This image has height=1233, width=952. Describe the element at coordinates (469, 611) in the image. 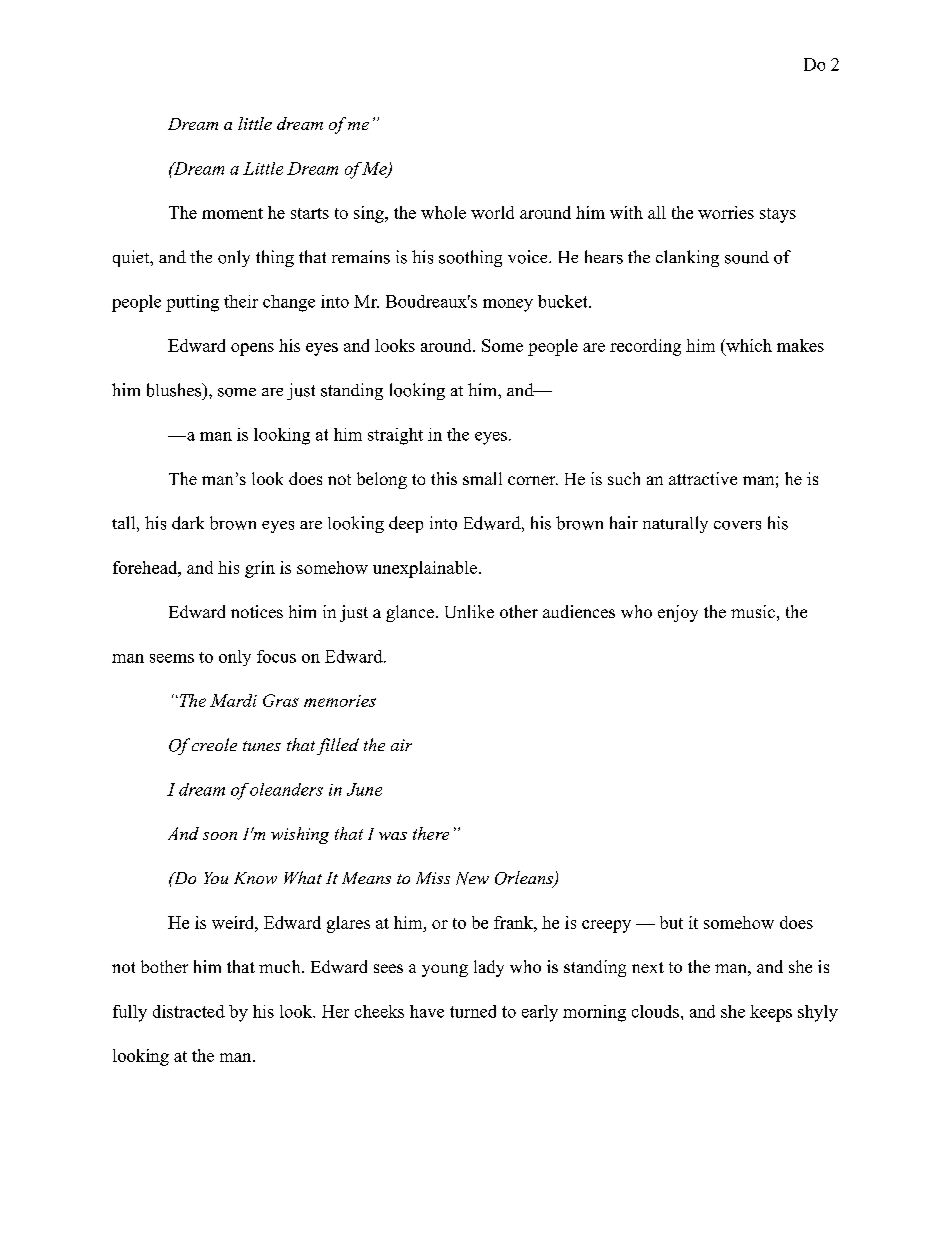

I see `Unlike` at that location.
